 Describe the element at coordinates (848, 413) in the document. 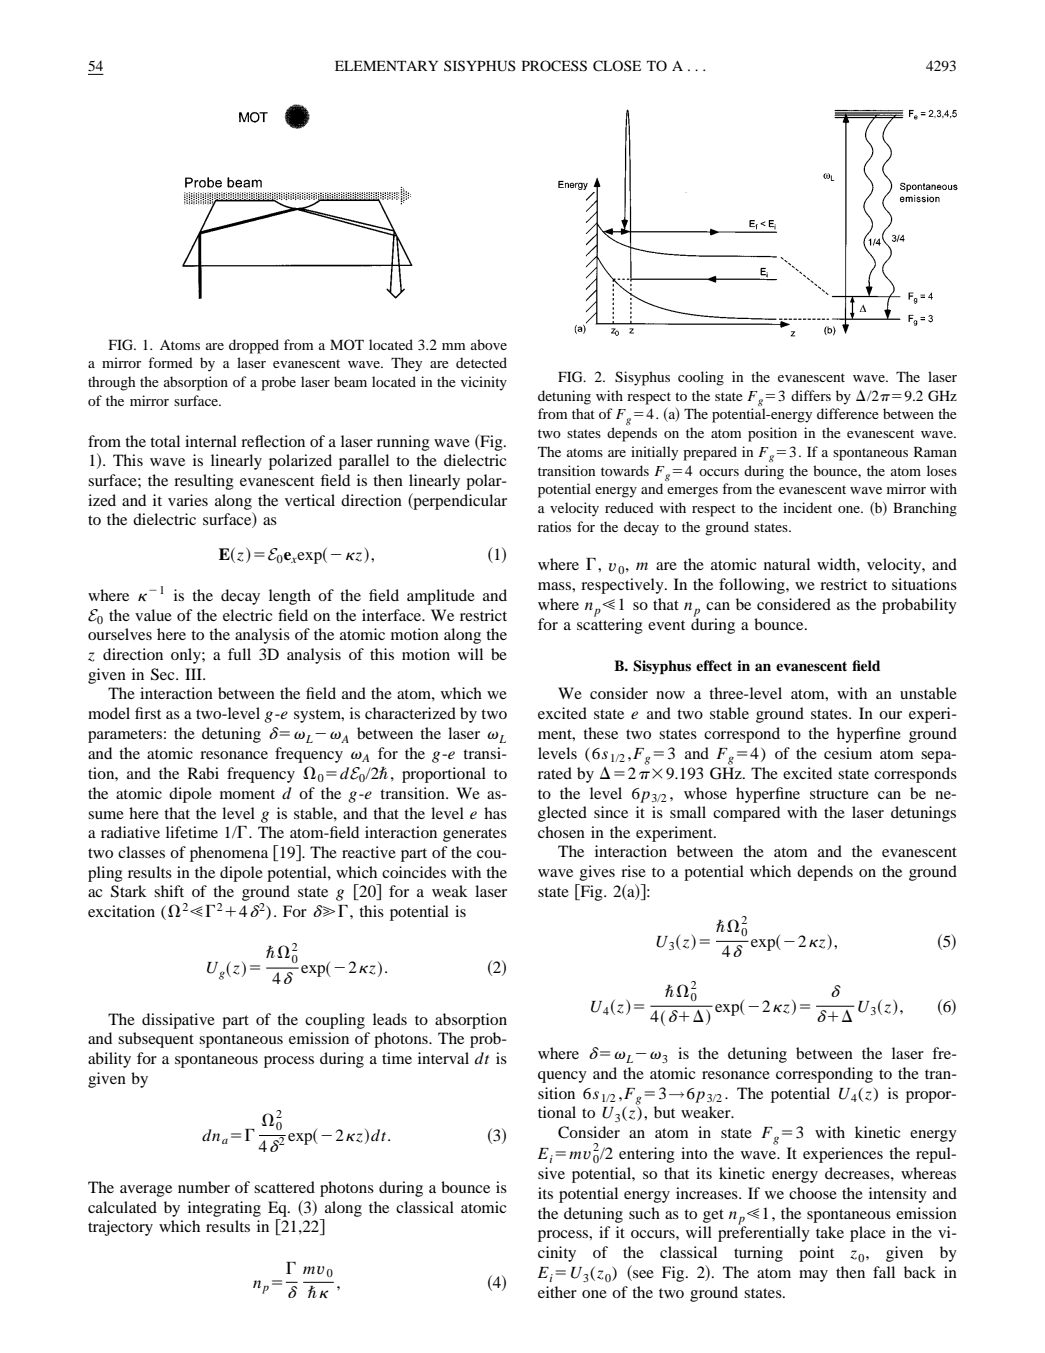

I see `difference` at that location.
